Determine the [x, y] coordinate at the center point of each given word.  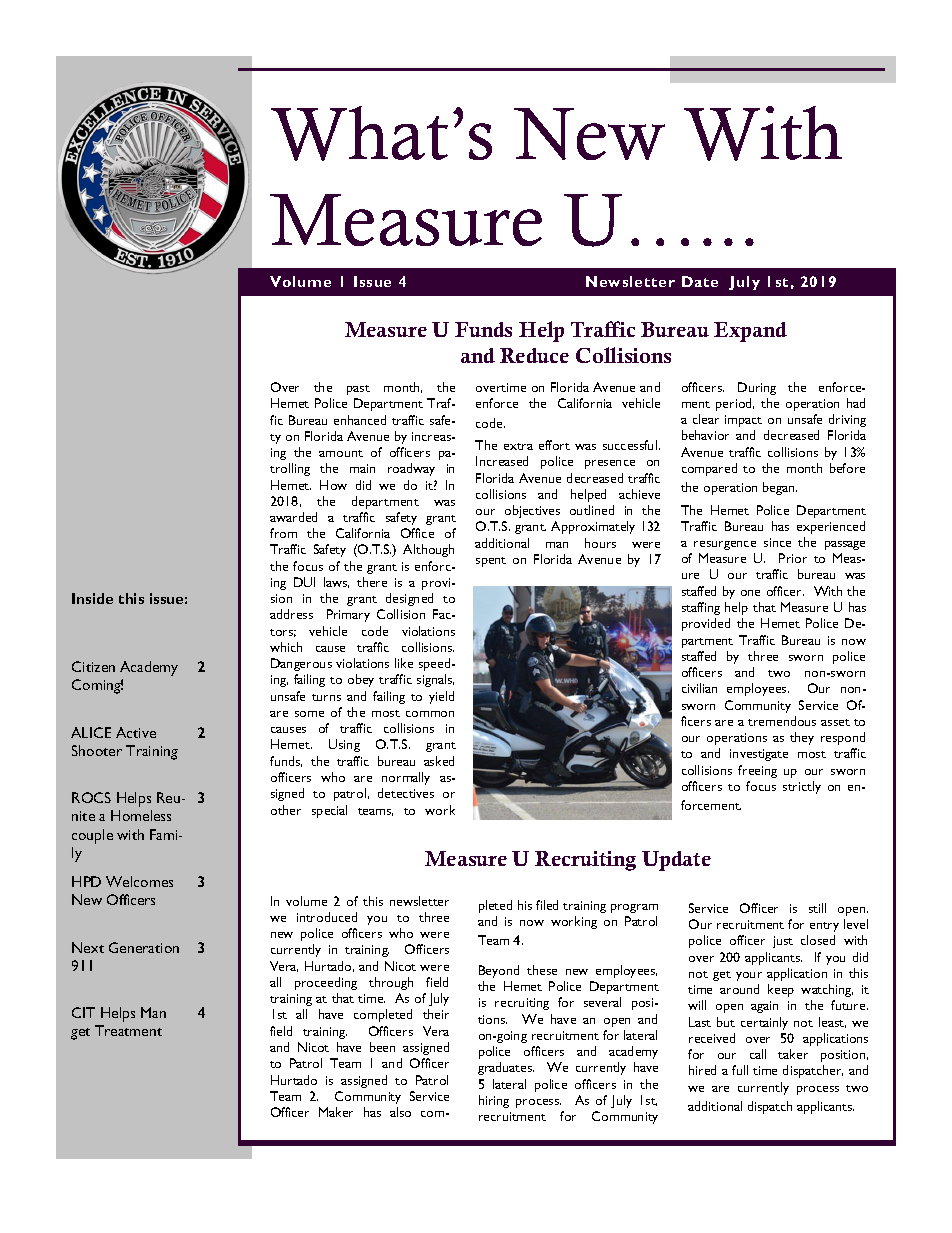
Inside [92, 598]
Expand [750, 332]
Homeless [141, 815]
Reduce [534, 355]
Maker [336, 1112]
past [358, 390]
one [750, 593]
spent [491, 562]
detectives [406, 793]
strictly [802, 787]
